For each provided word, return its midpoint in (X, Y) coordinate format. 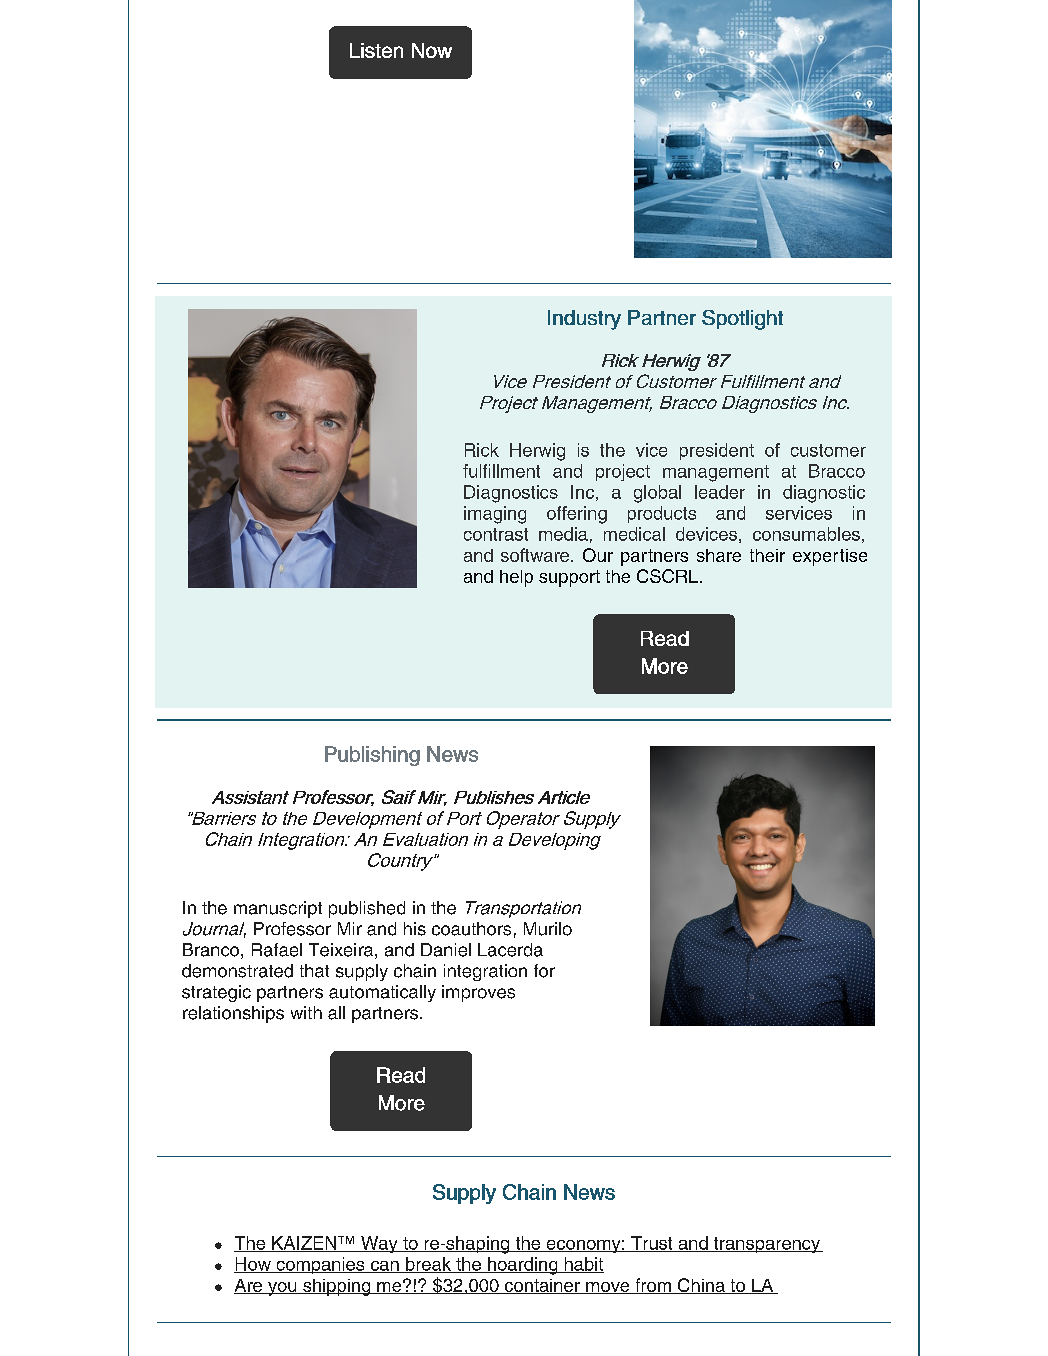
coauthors (471, 929)
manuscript (278, 909)
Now (432, 50)
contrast (496, 534)
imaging (495, 515)
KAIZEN (304, 1244)
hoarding (523, 1266)
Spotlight (742, 320)
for (544, 971)
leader (720, 492)
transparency (767, 1245)
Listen (376, 50)
